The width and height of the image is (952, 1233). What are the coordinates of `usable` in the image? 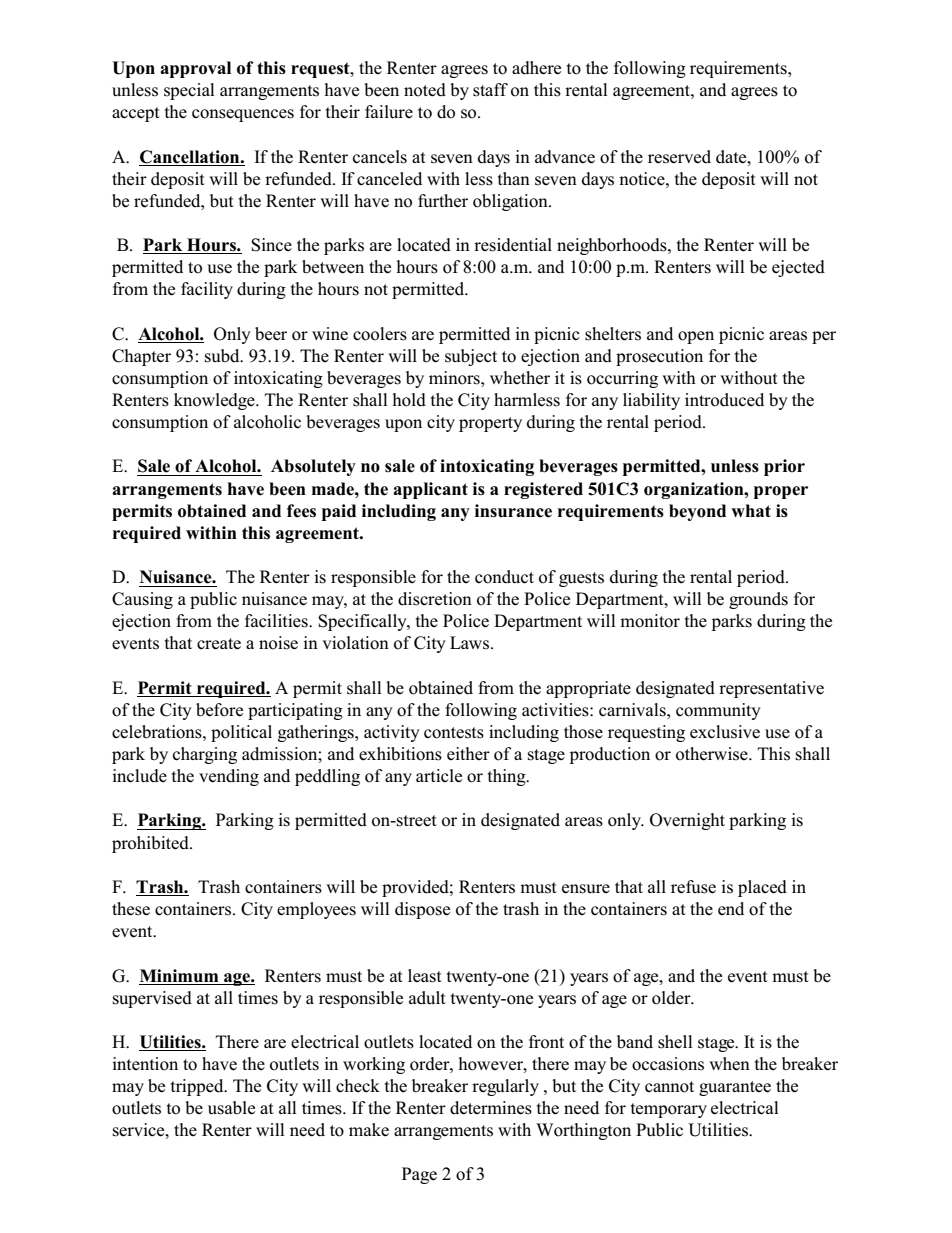 It's located at (231, 1108).
